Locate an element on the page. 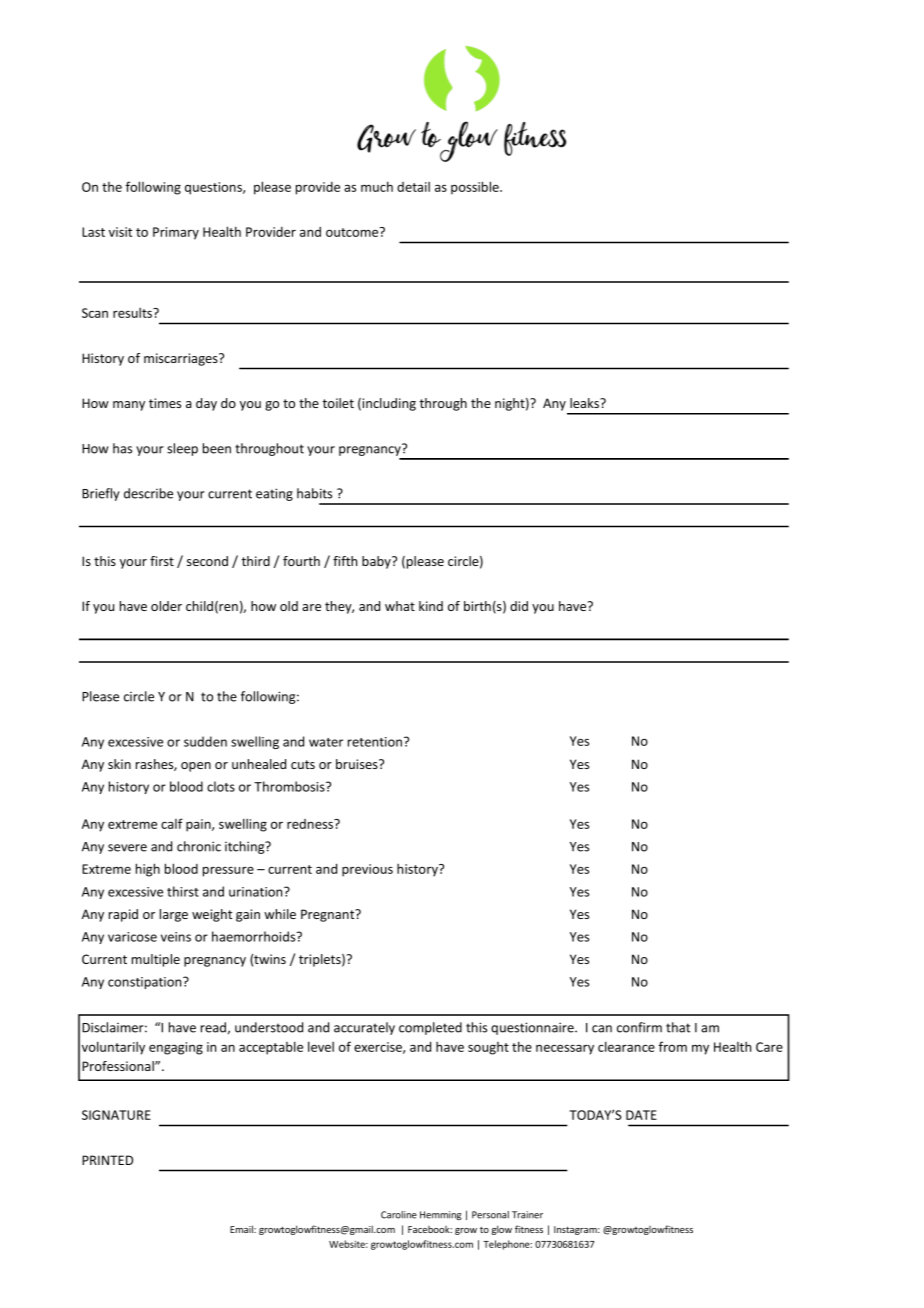 The height and width of the document is (1308, 924). PRINTED is located at coordinates (107, 1160).
